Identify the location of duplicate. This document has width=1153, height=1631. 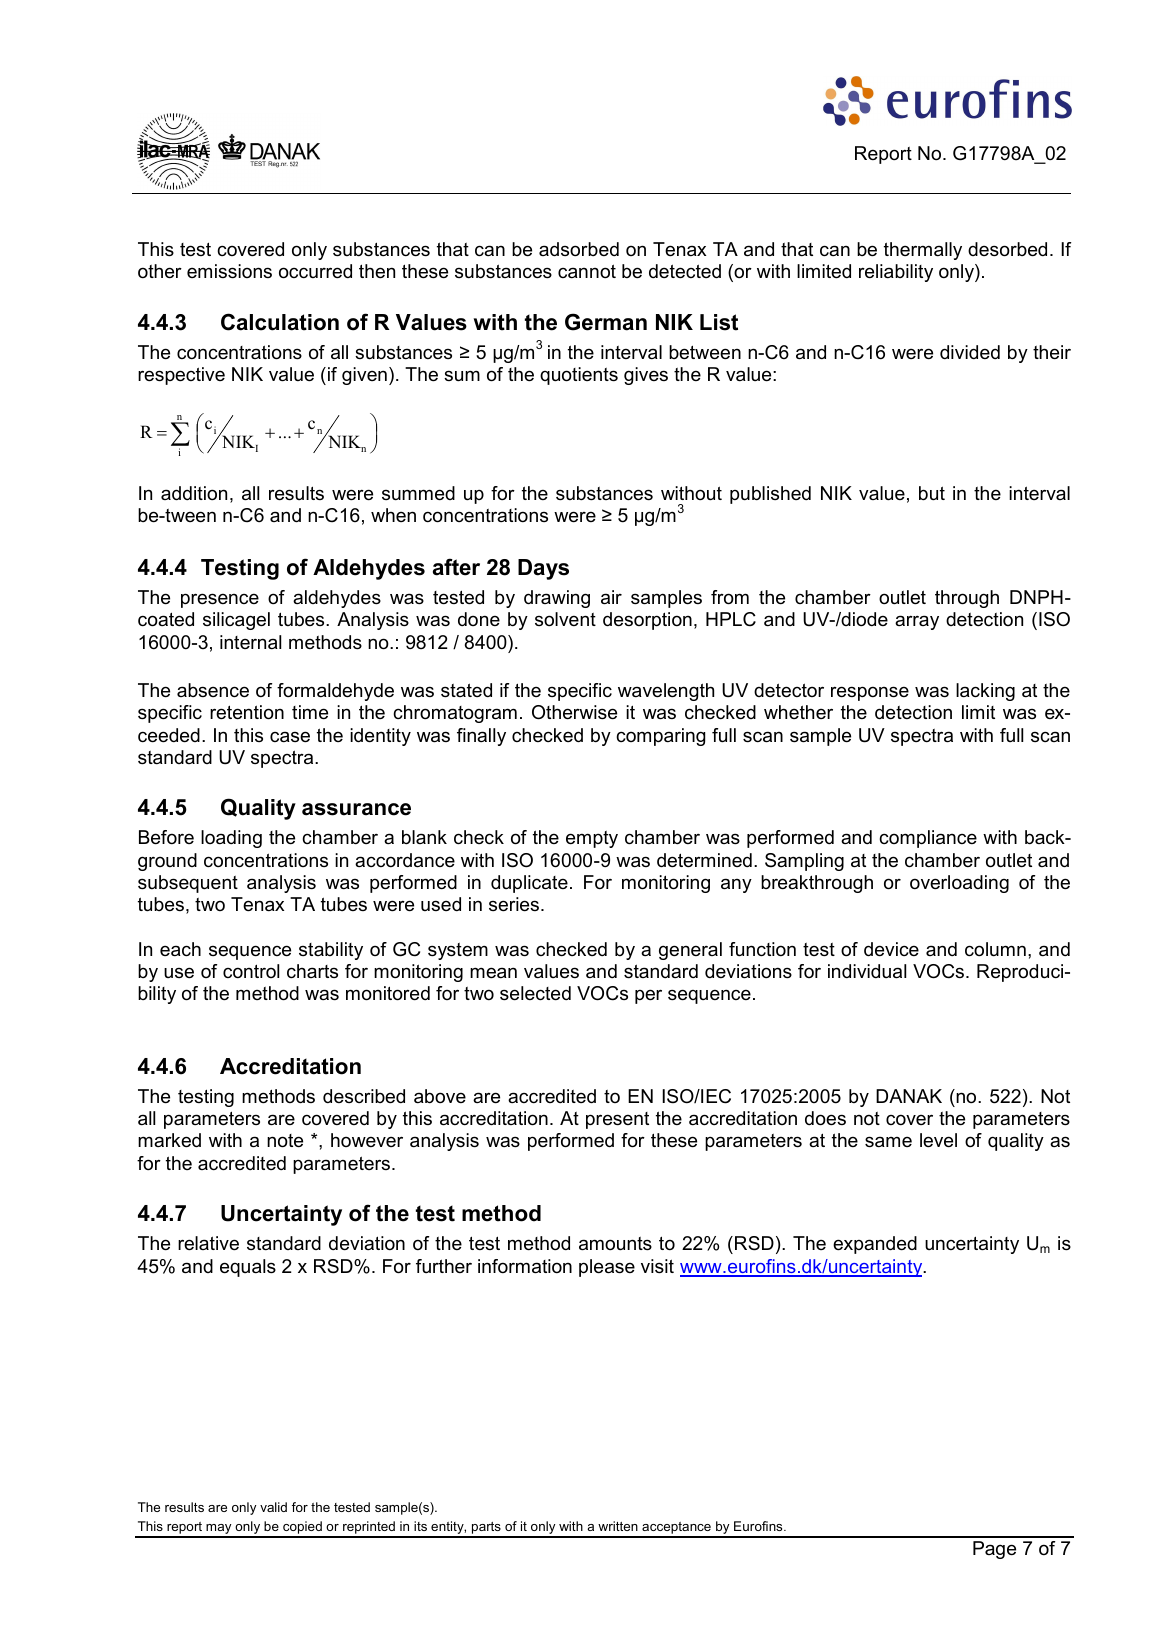
(529, 884).
